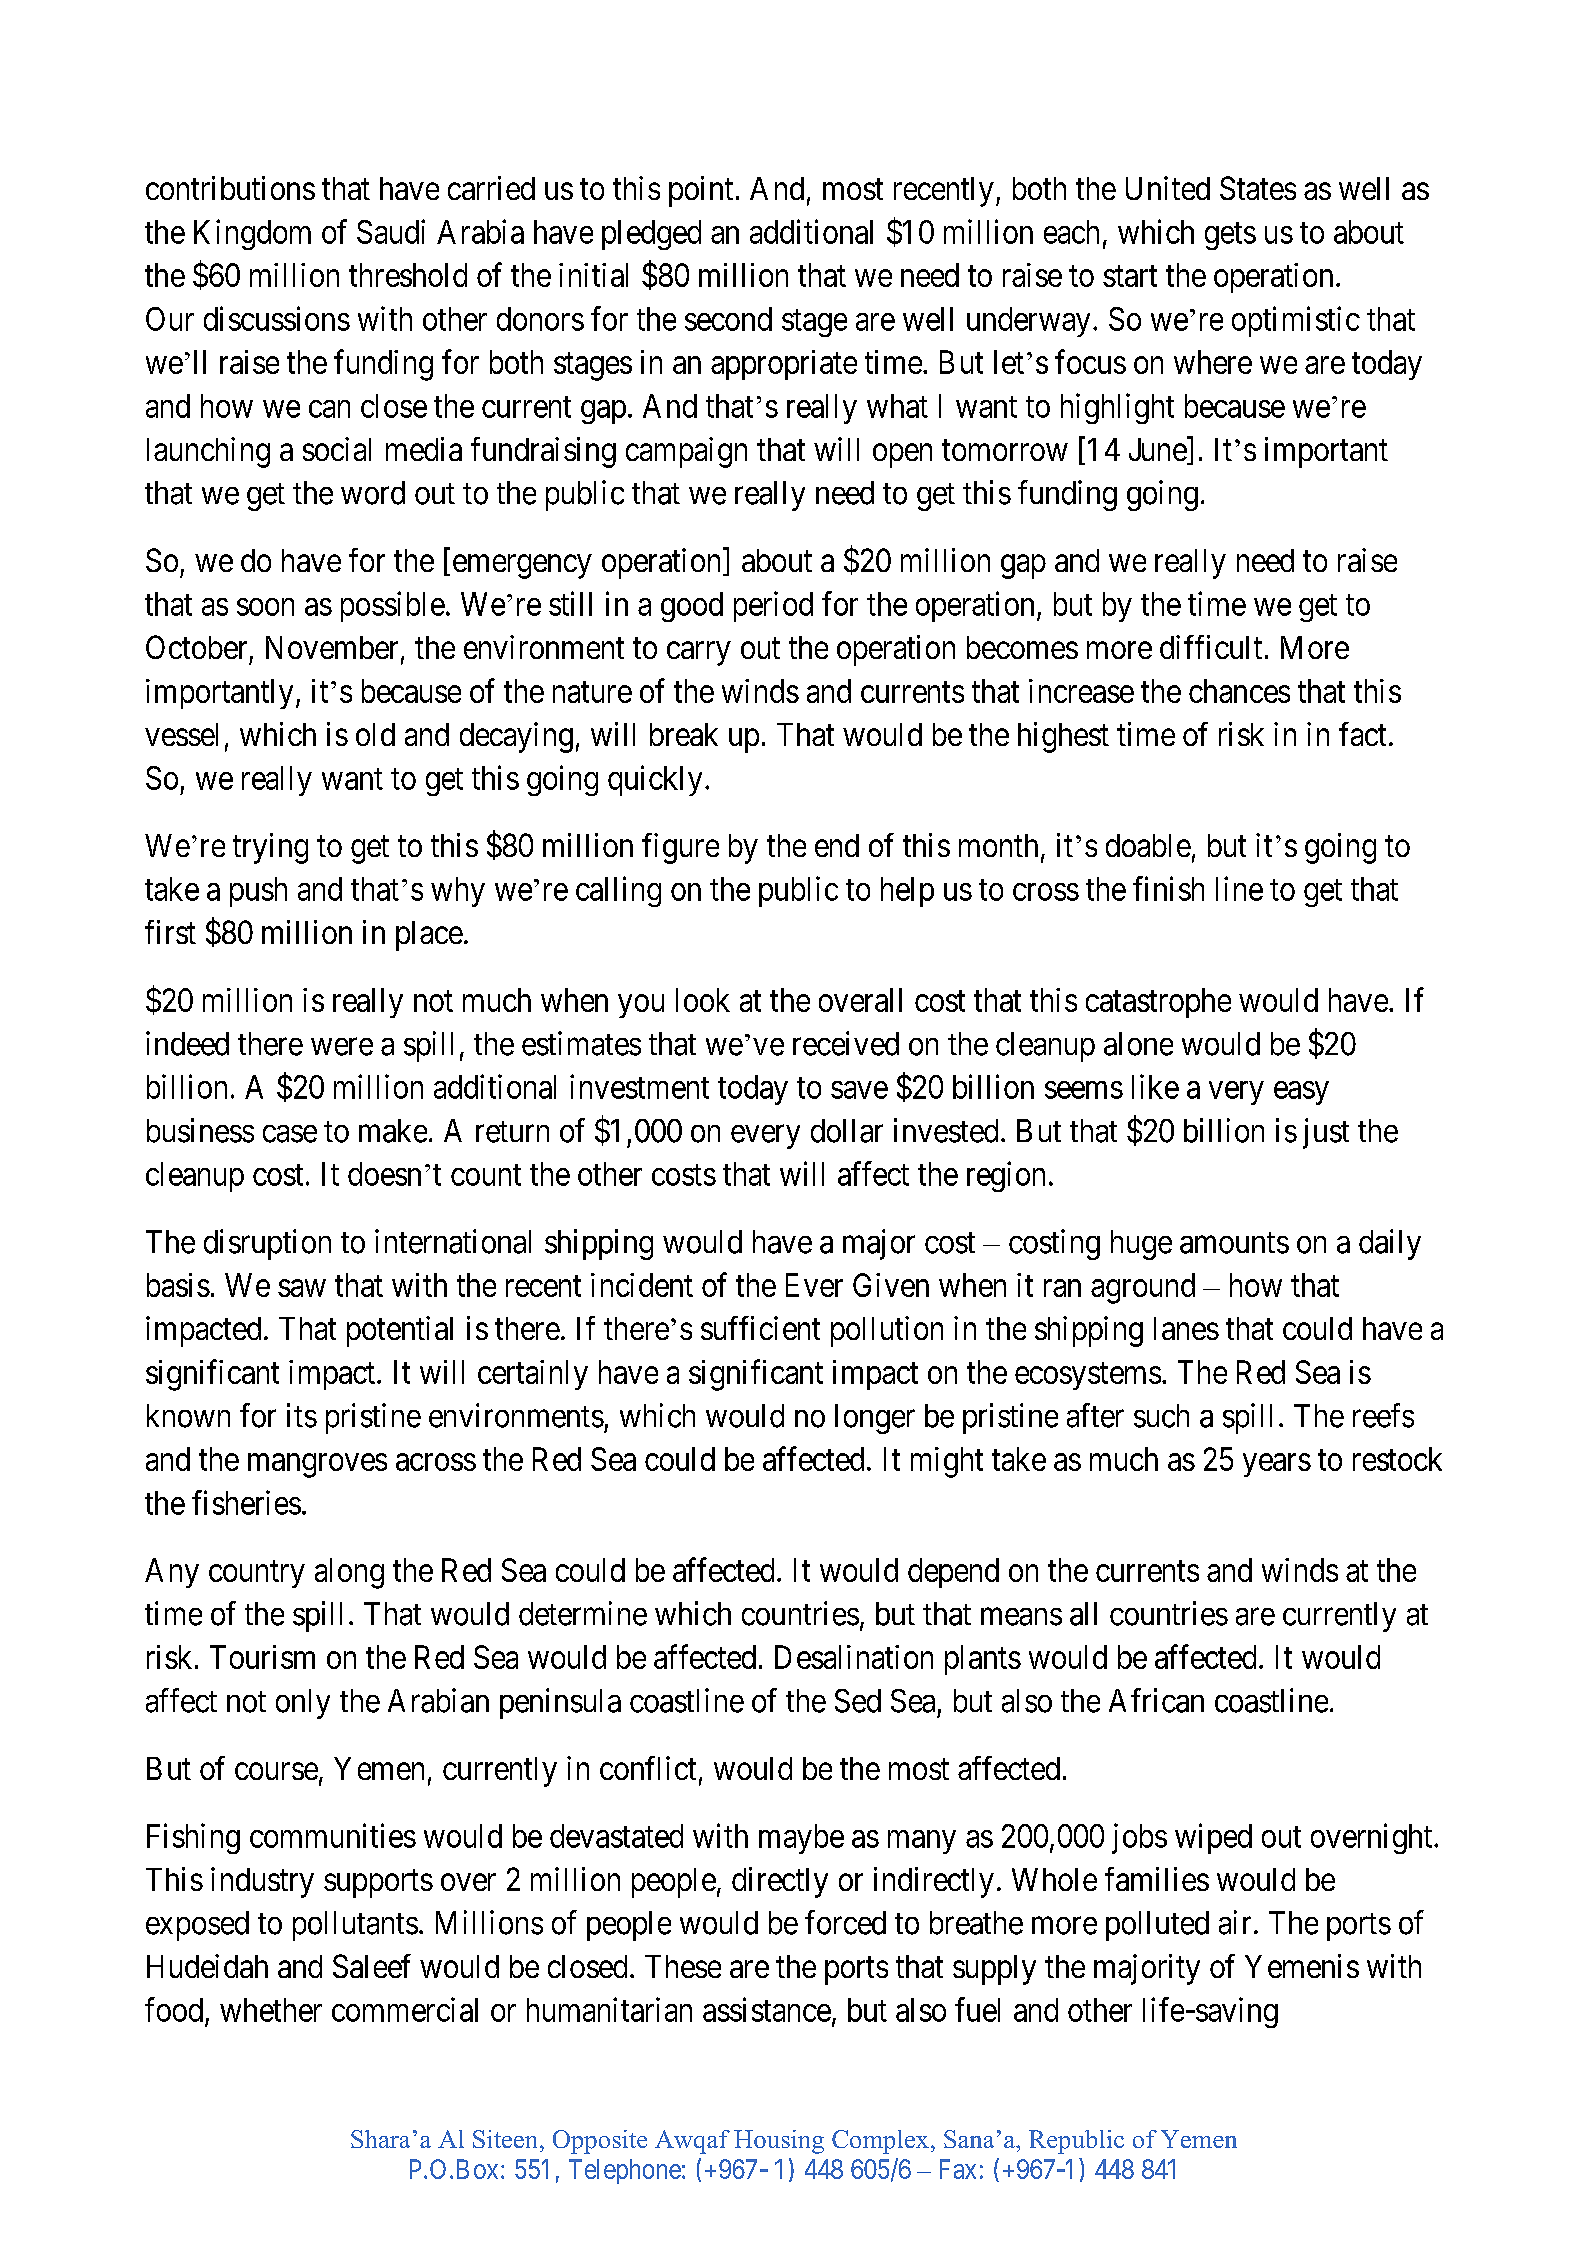  I want to click on second, so click(728, 319).
